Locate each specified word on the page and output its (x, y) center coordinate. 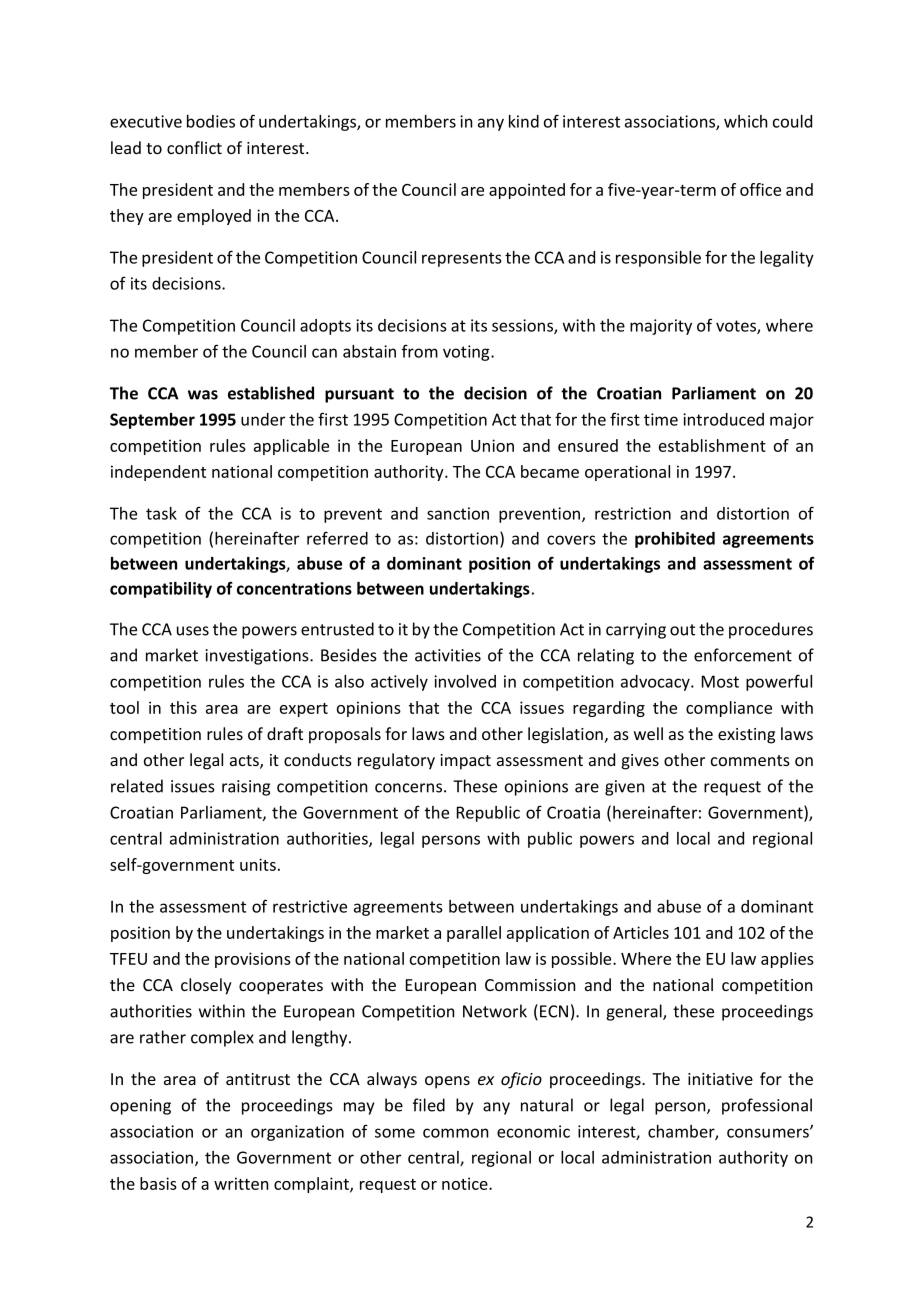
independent (158, 473)
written (241, 1183)
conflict (194, 147)
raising (246, 788)
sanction (458, 513)
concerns (410, 788)
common (456, 1133)
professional (767, 1106)
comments (750, 760)
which (746, 121)
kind (524, 121)
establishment (712, 445)
